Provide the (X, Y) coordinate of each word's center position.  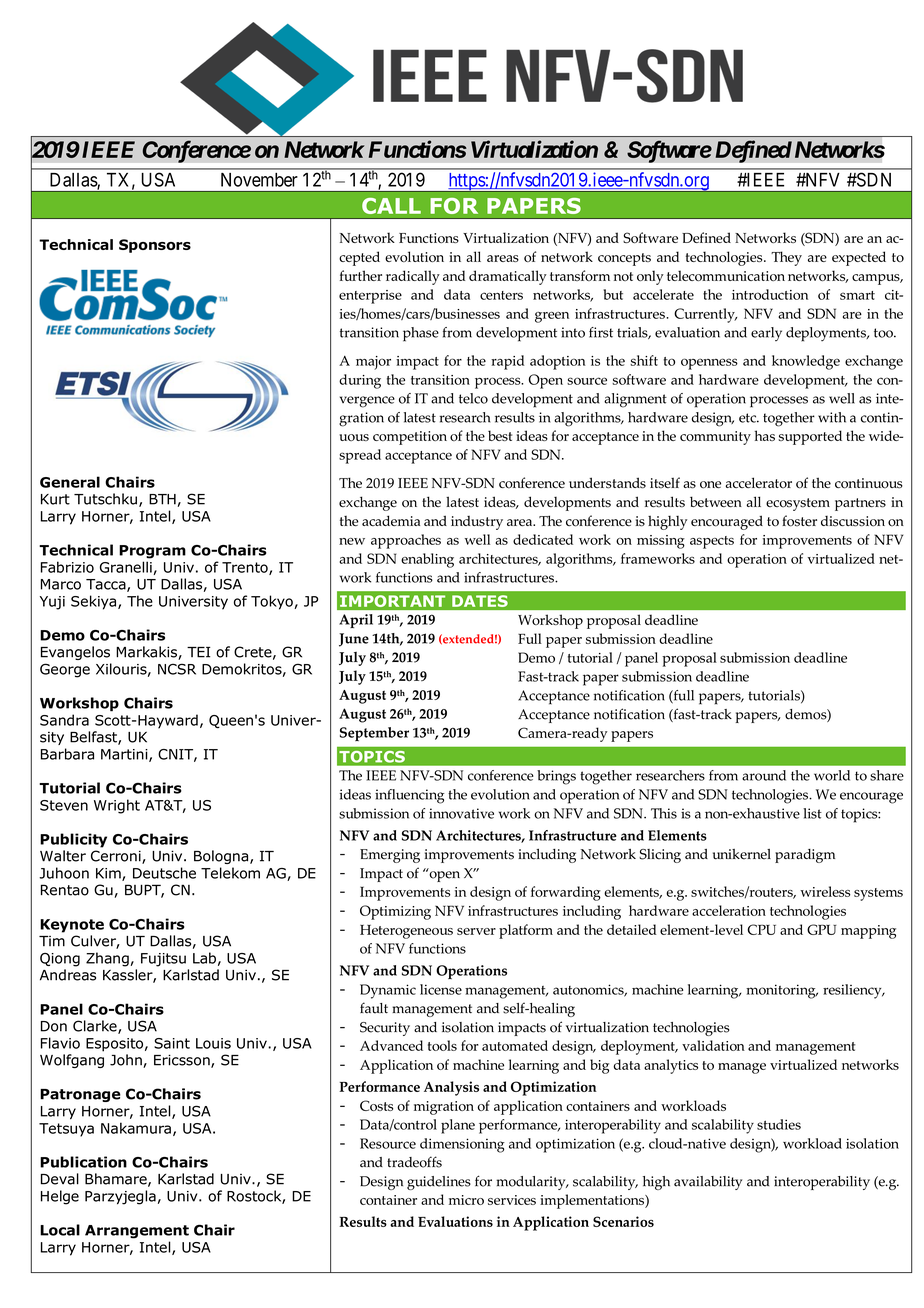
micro (466, 1200)
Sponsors (155, 246)
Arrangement (137, 1232)
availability (708, 1183)
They (786, 258)
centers (501, 295)
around (764, 775)
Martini (125, 755)
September (374, 734)
